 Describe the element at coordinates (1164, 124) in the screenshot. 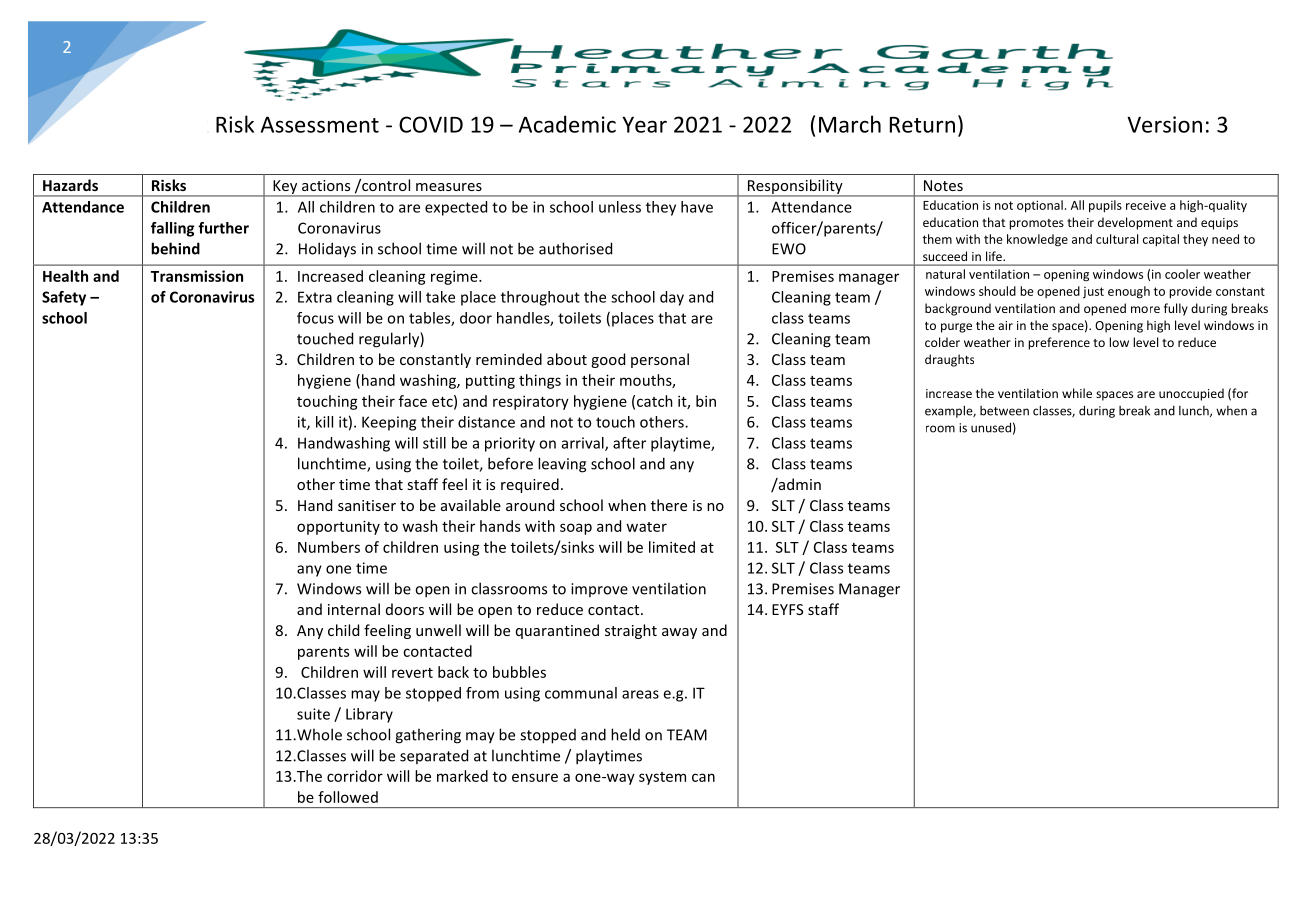

I see `Version` at that location.
